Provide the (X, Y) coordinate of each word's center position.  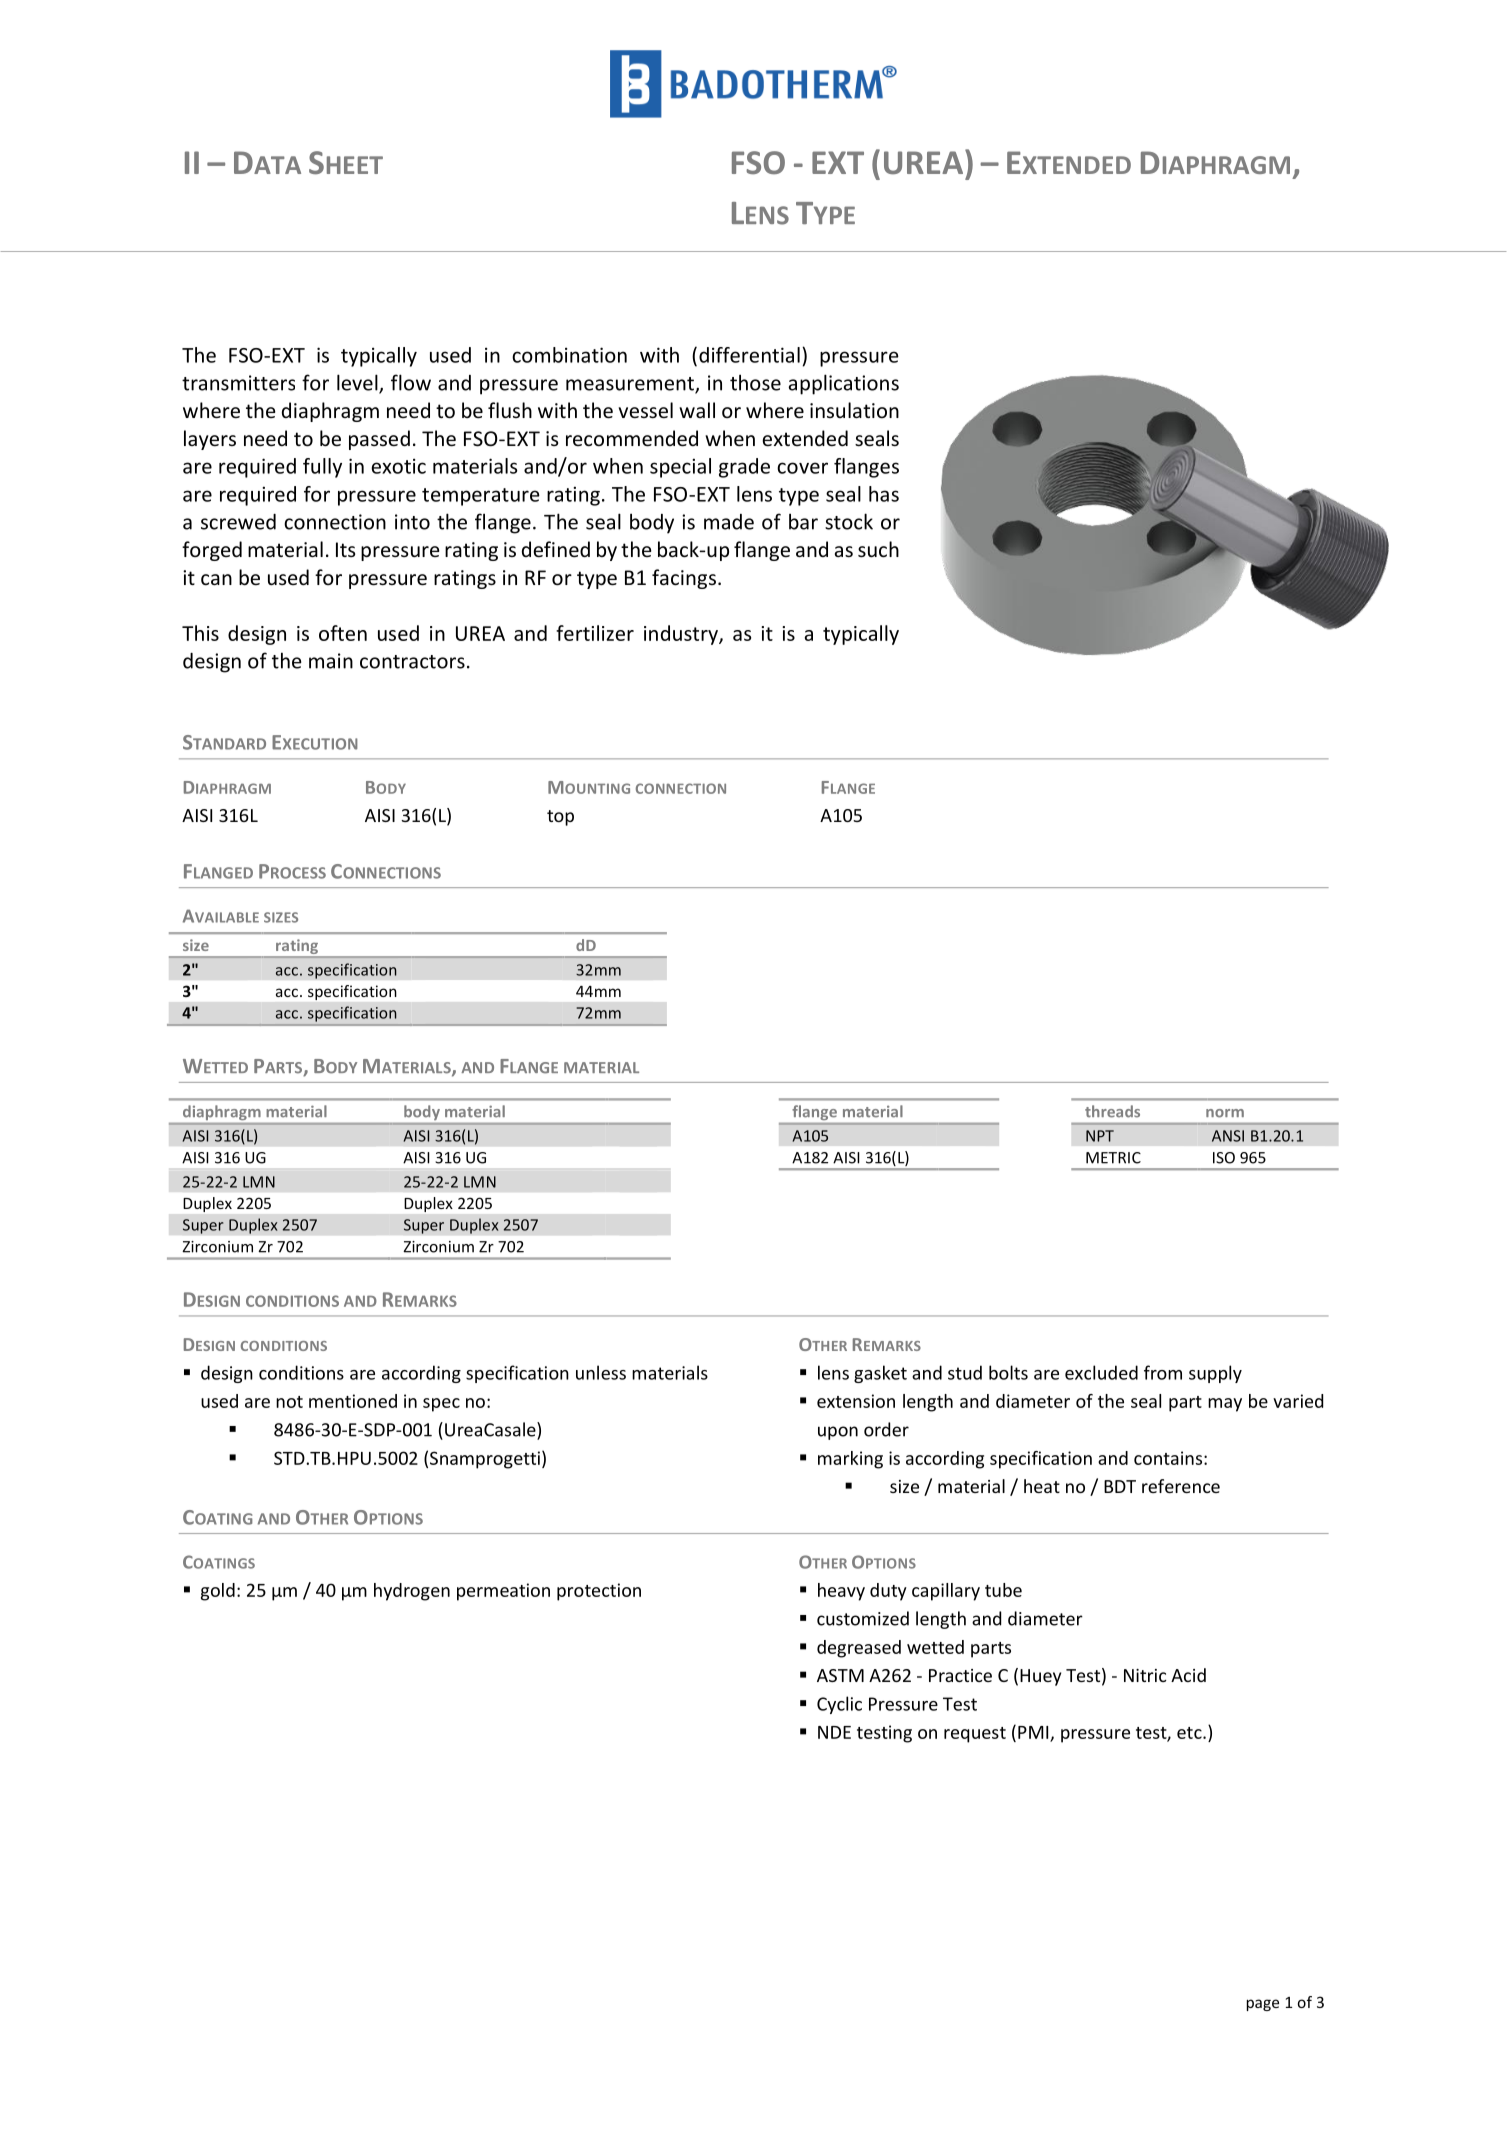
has (884, 494)
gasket (880, 1374)
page (1263, 2005)
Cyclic (839, 1705)
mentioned (353, 1401)
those (755, 382)
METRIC (1113, 1158)
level (358, 383)
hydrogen (412, 1592)
